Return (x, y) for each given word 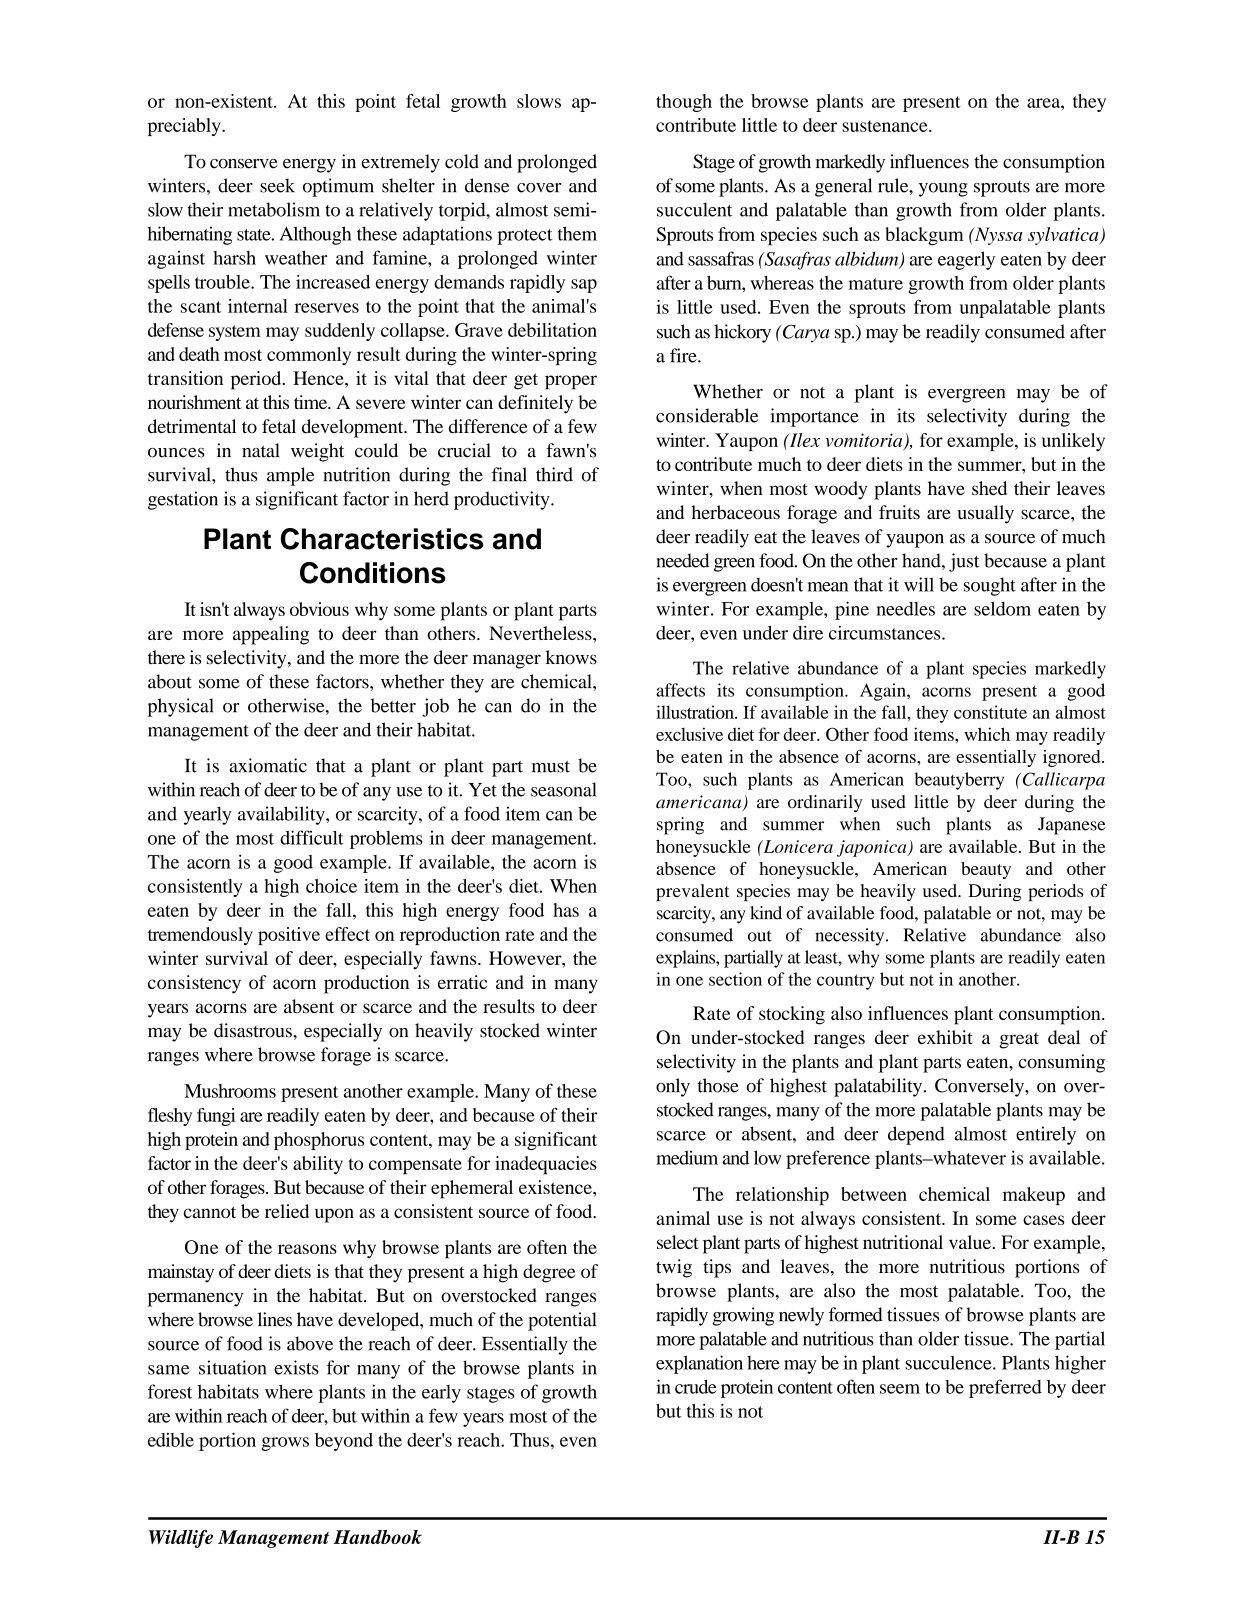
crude (696, 1387)
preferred (1005, 1388)
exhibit (945, 1037)
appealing (271, 635)
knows (571, 657)
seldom (1002, 608)
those (718, 1085)
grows (285, 1444)
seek (277, 185)
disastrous (254, 1030)
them (577, 233)
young (943, 190)
